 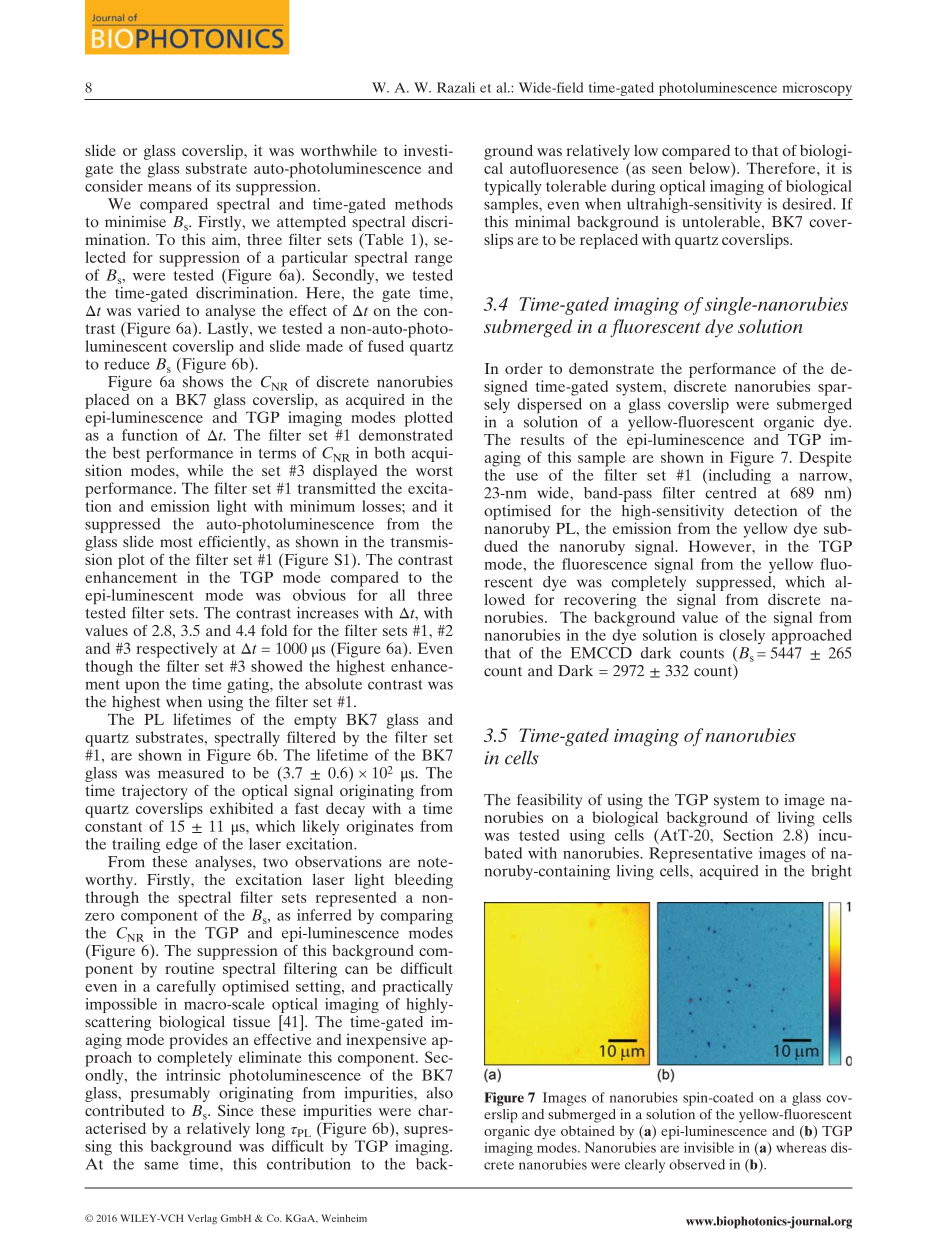 I want to click on below, so click(x=710, y=168).
